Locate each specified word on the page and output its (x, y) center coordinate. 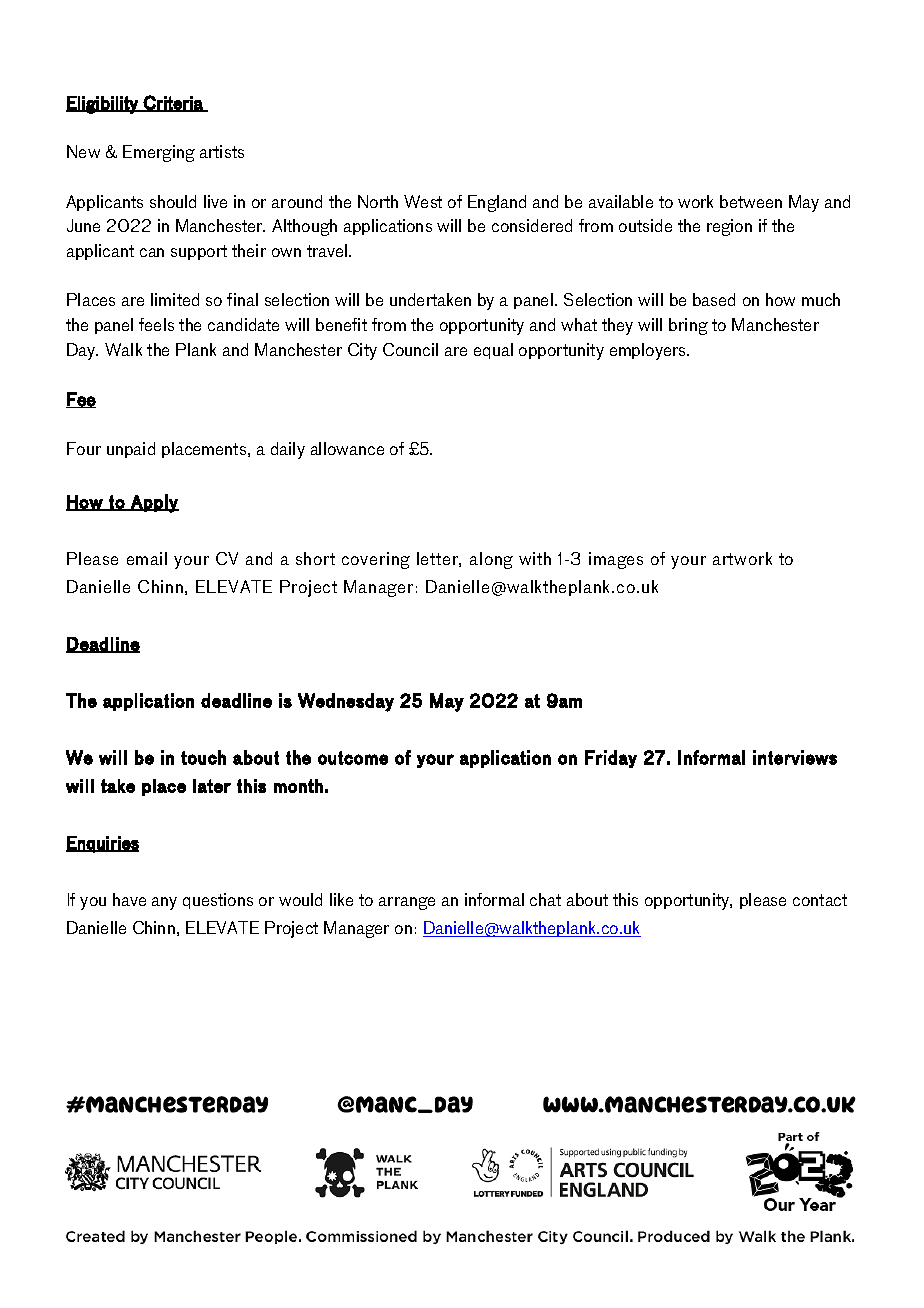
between (751, 201)
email (147, 558)
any (164, 903)
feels (156, 324)
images (616, 560)
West (423, 201)
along (491, 560)
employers (649, 351)
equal (493, 351)
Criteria (173, 103)
